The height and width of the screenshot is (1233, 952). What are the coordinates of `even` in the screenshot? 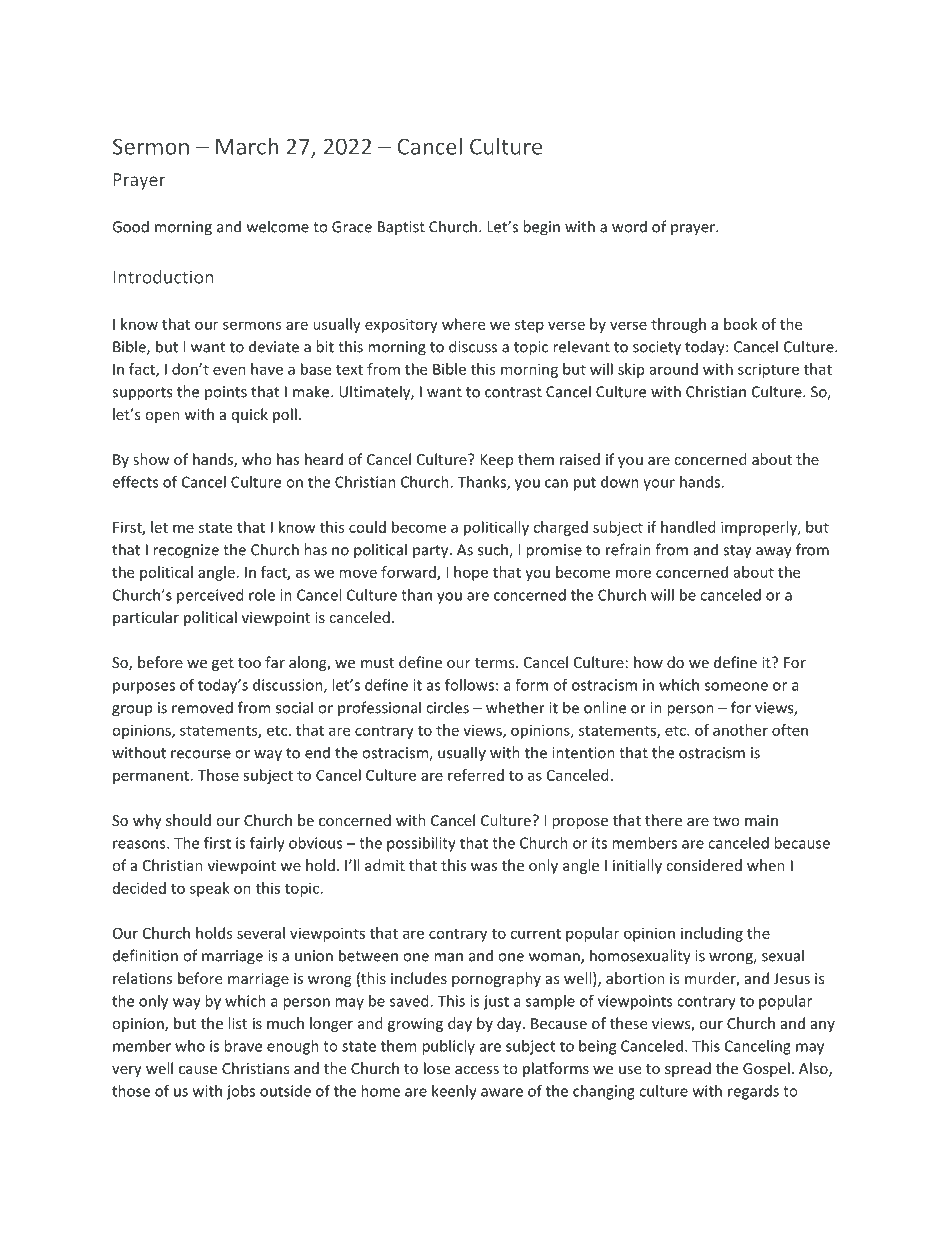 It's located at (229, 370).
